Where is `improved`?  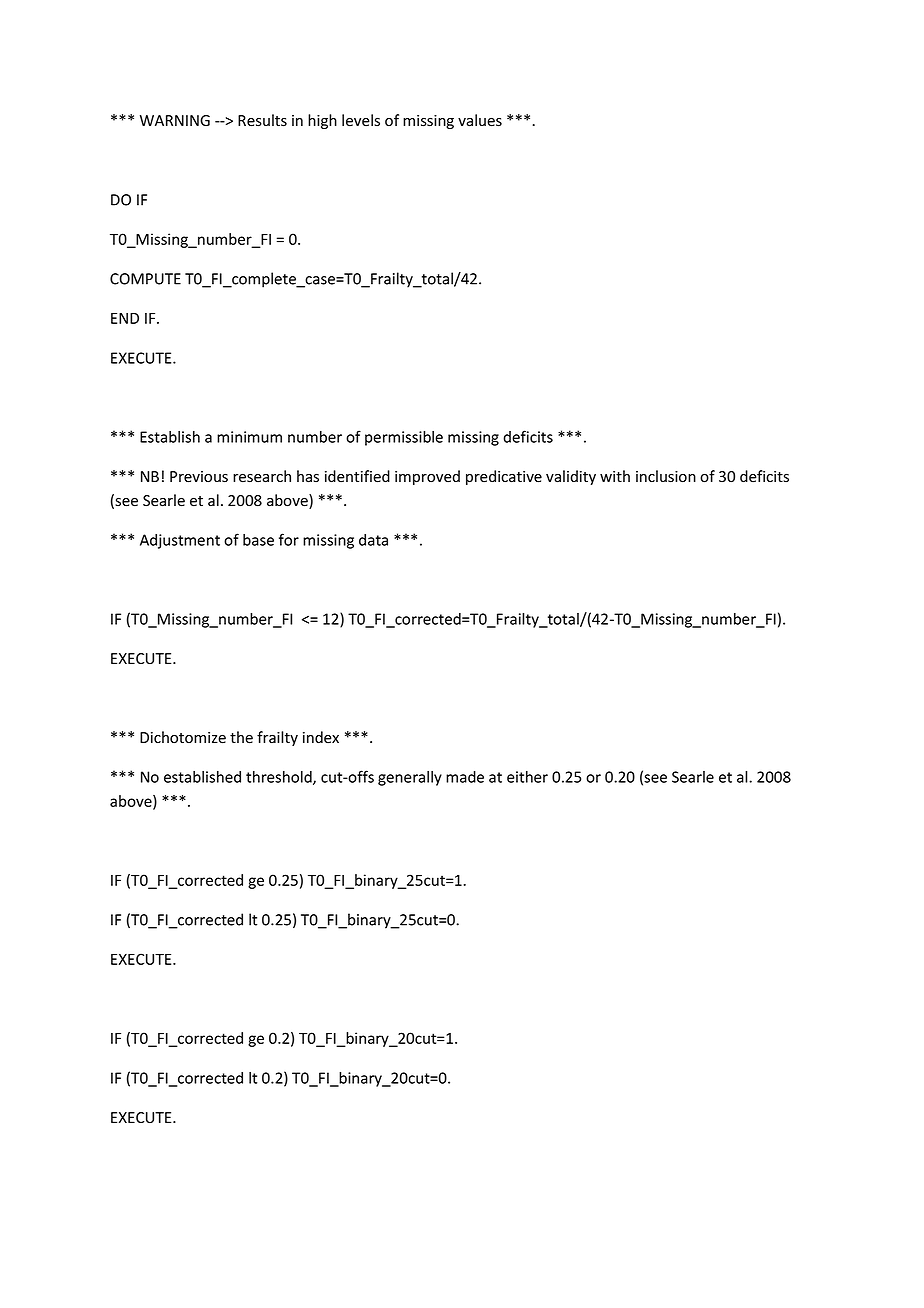 improved is located at coordinates (427, 477).
